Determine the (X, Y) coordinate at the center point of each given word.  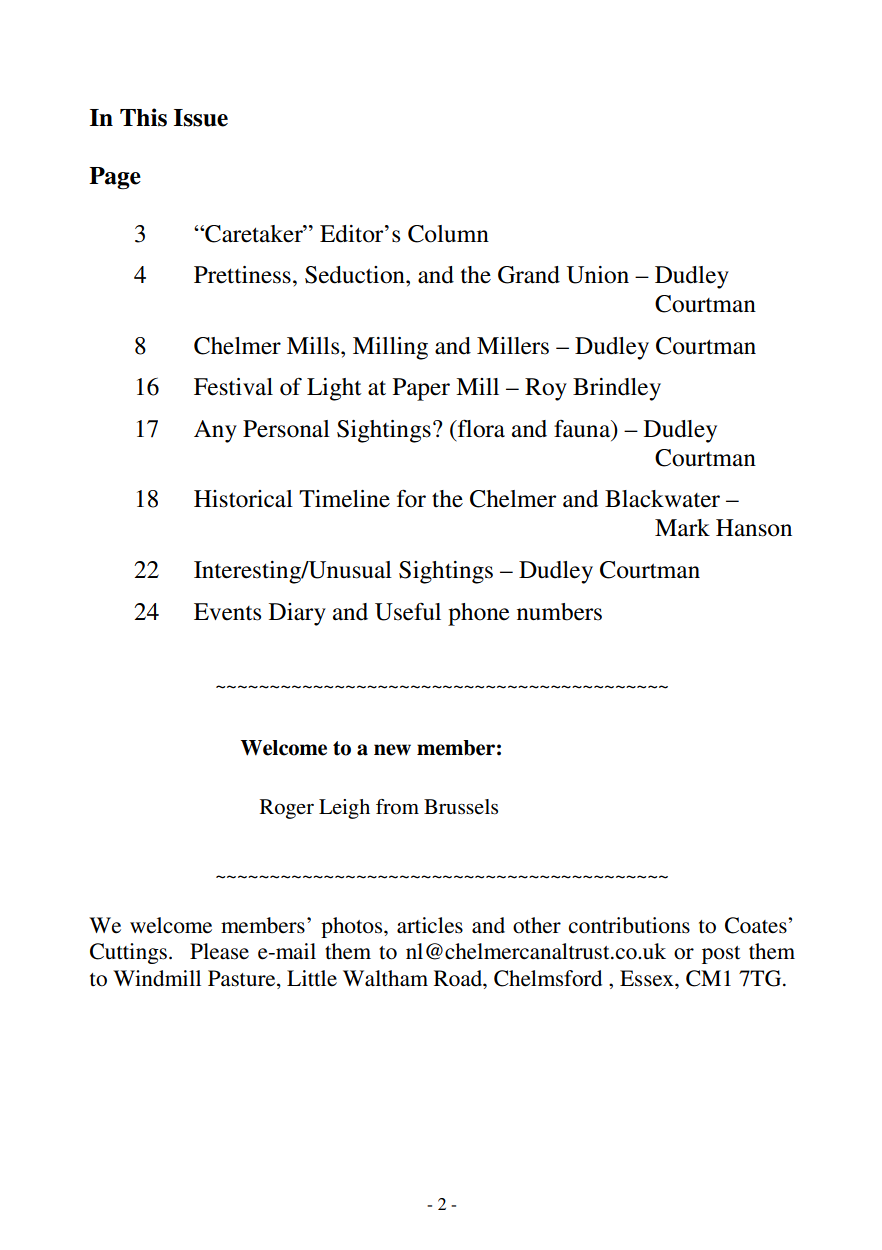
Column (448, 234)
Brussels (461, 807)
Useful (408, 612)
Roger (287, 809)
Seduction (356, 275)
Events (227, 612)
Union (598, 275)
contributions (629, 925)
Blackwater (662, 499)
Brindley (617, 389)
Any (215, 431)
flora (480, 428)
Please (219, 951)
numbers (559, 612)
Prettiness (242, 275)
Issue (201, 118)
